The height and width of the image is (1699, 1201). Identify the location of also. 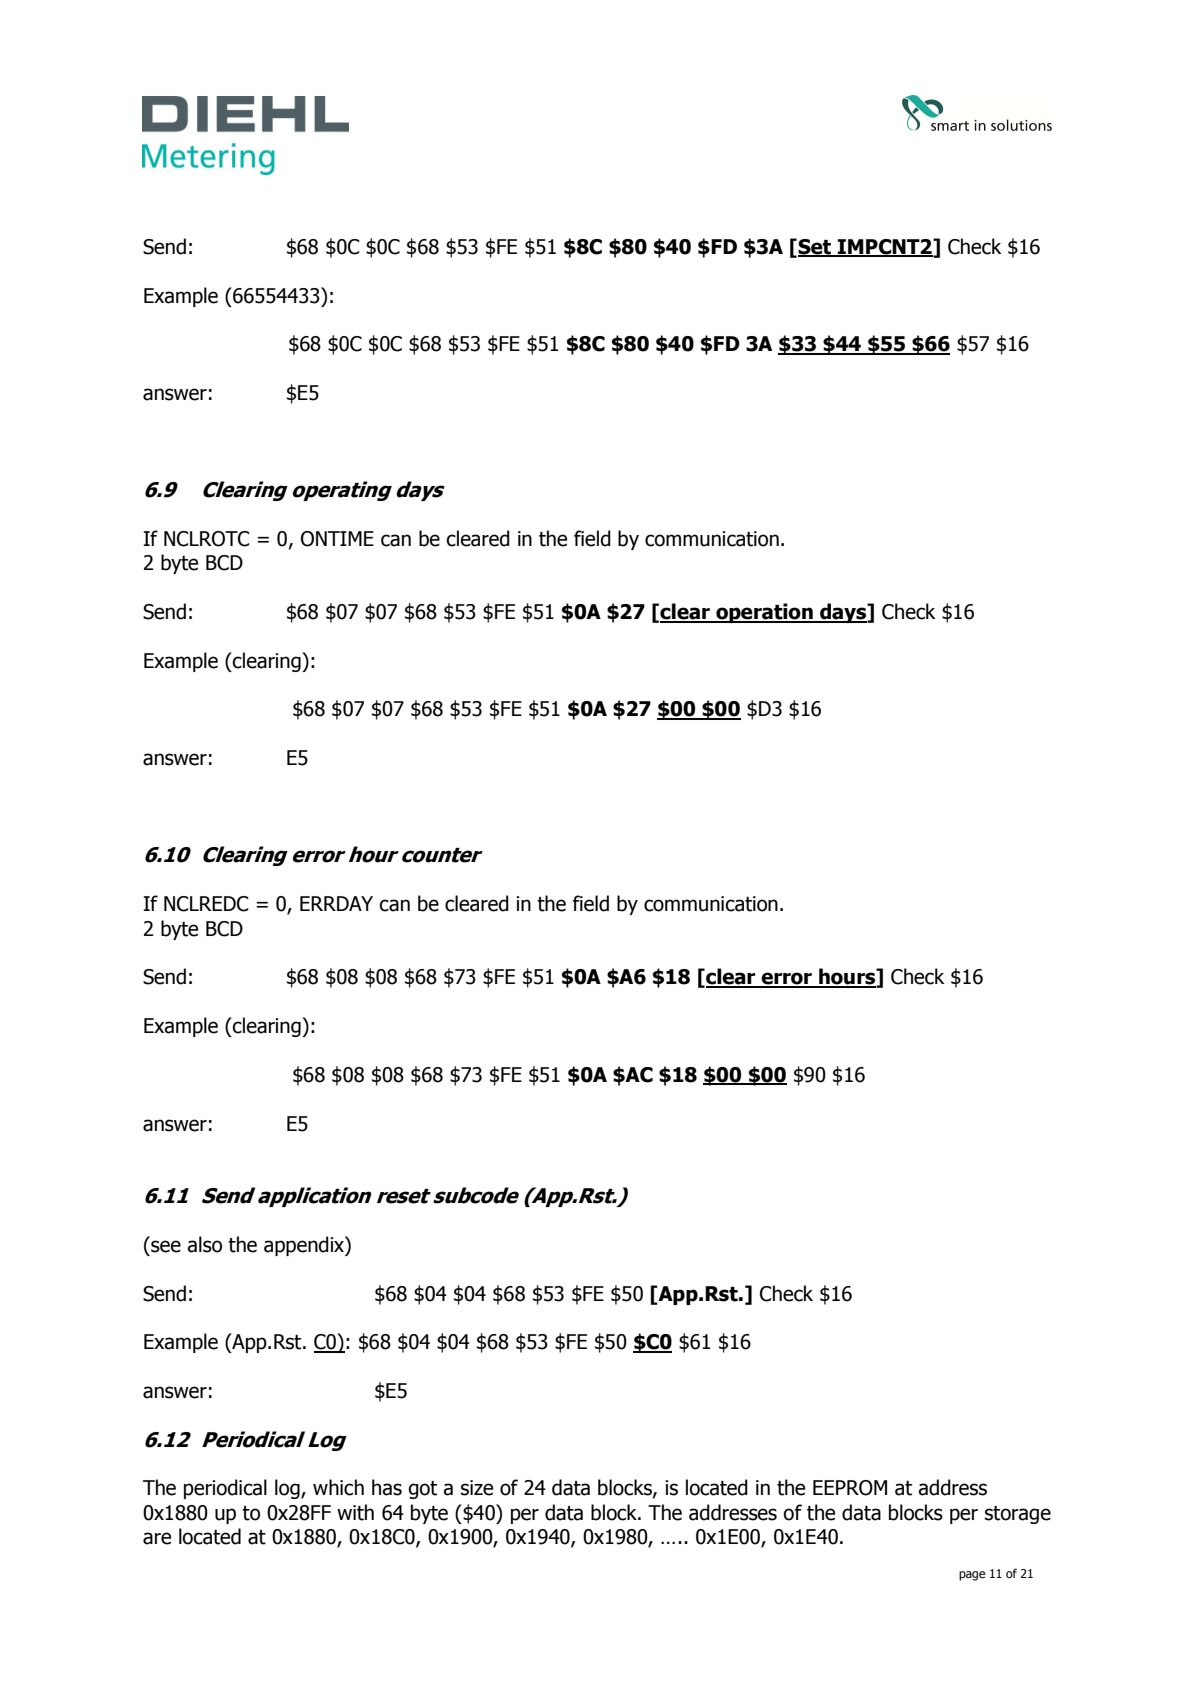
(204, 1244).
